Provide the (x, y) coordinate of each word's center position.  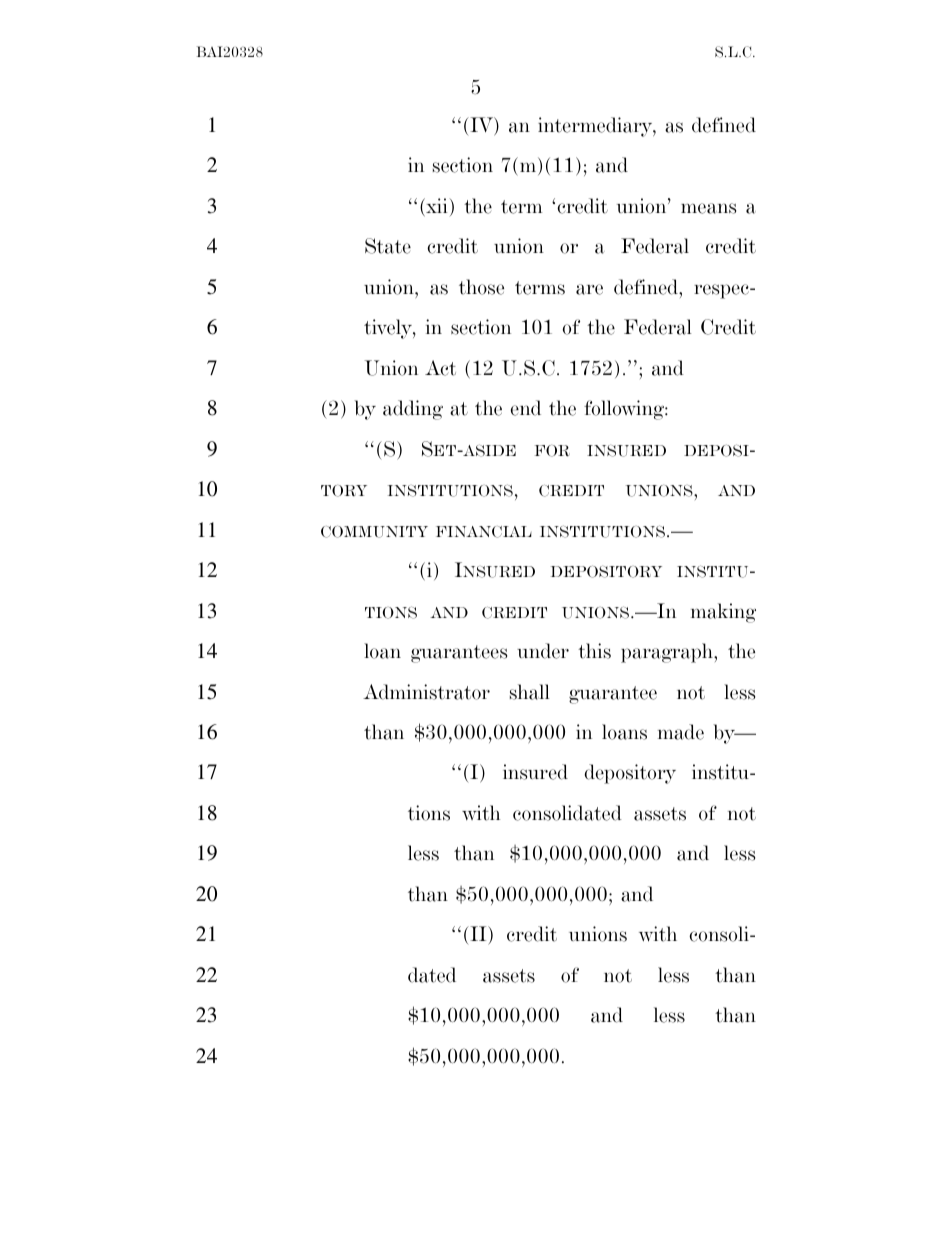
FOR (552, 451)
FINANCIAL (484, 532)
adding (413, 410)
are (589, 289)
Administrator (426, 692)
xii (437, 207)
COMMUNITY (374, 531)
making (723, 613)
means (708, 208)
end (525, 408)
